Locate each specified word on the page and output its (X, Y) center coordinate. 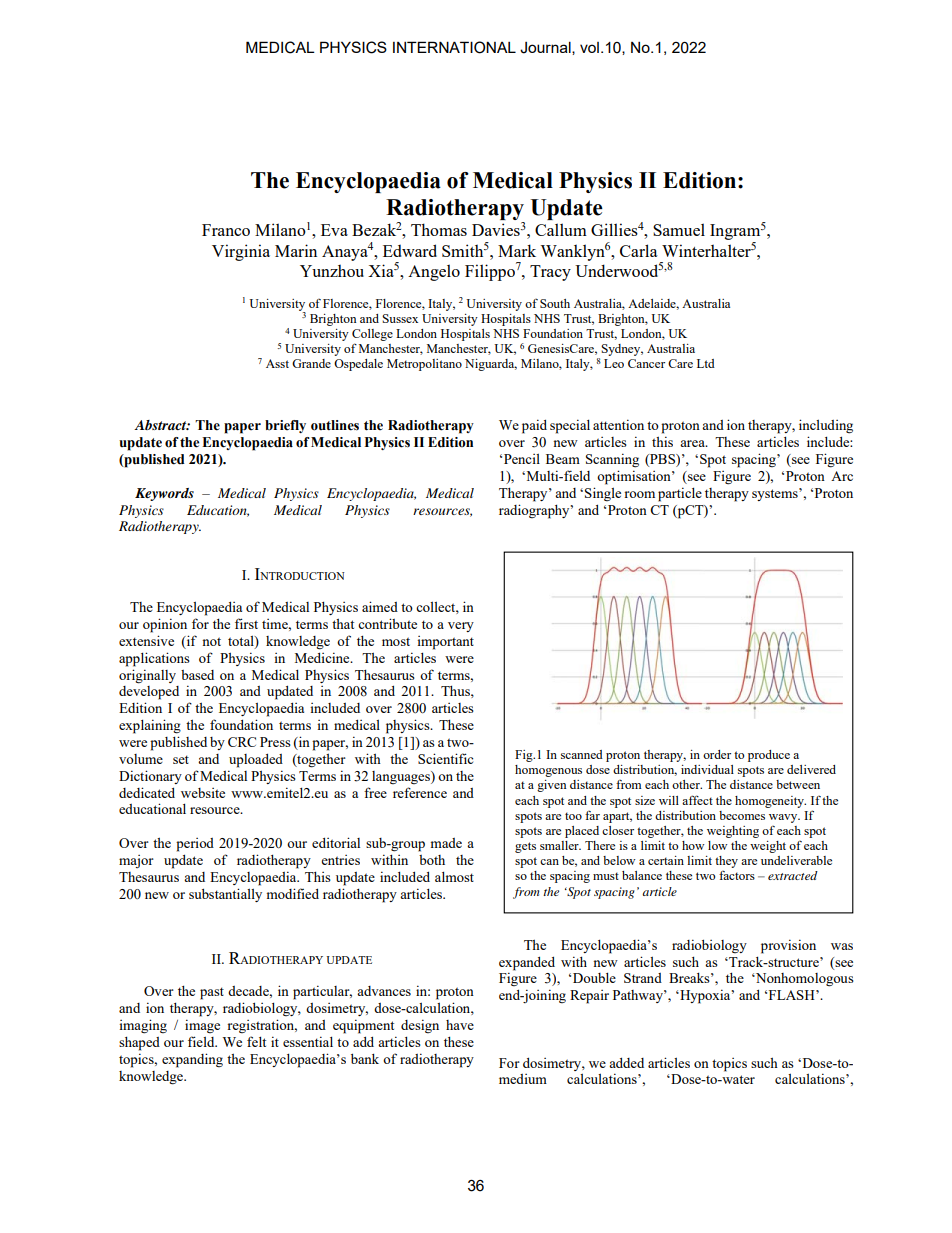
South (555, 303)
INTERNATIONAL (454, 47)
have (460, 1025)
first (246, 623)
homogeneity (770, 802)
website (203, 793)
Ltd (706, 363)
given (552, 786)
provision (788, 946)
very (461, 627)
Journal (546, 48)
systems (776, 494)
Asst (277, 363)
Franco (226, 230)
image (202, 1026)
